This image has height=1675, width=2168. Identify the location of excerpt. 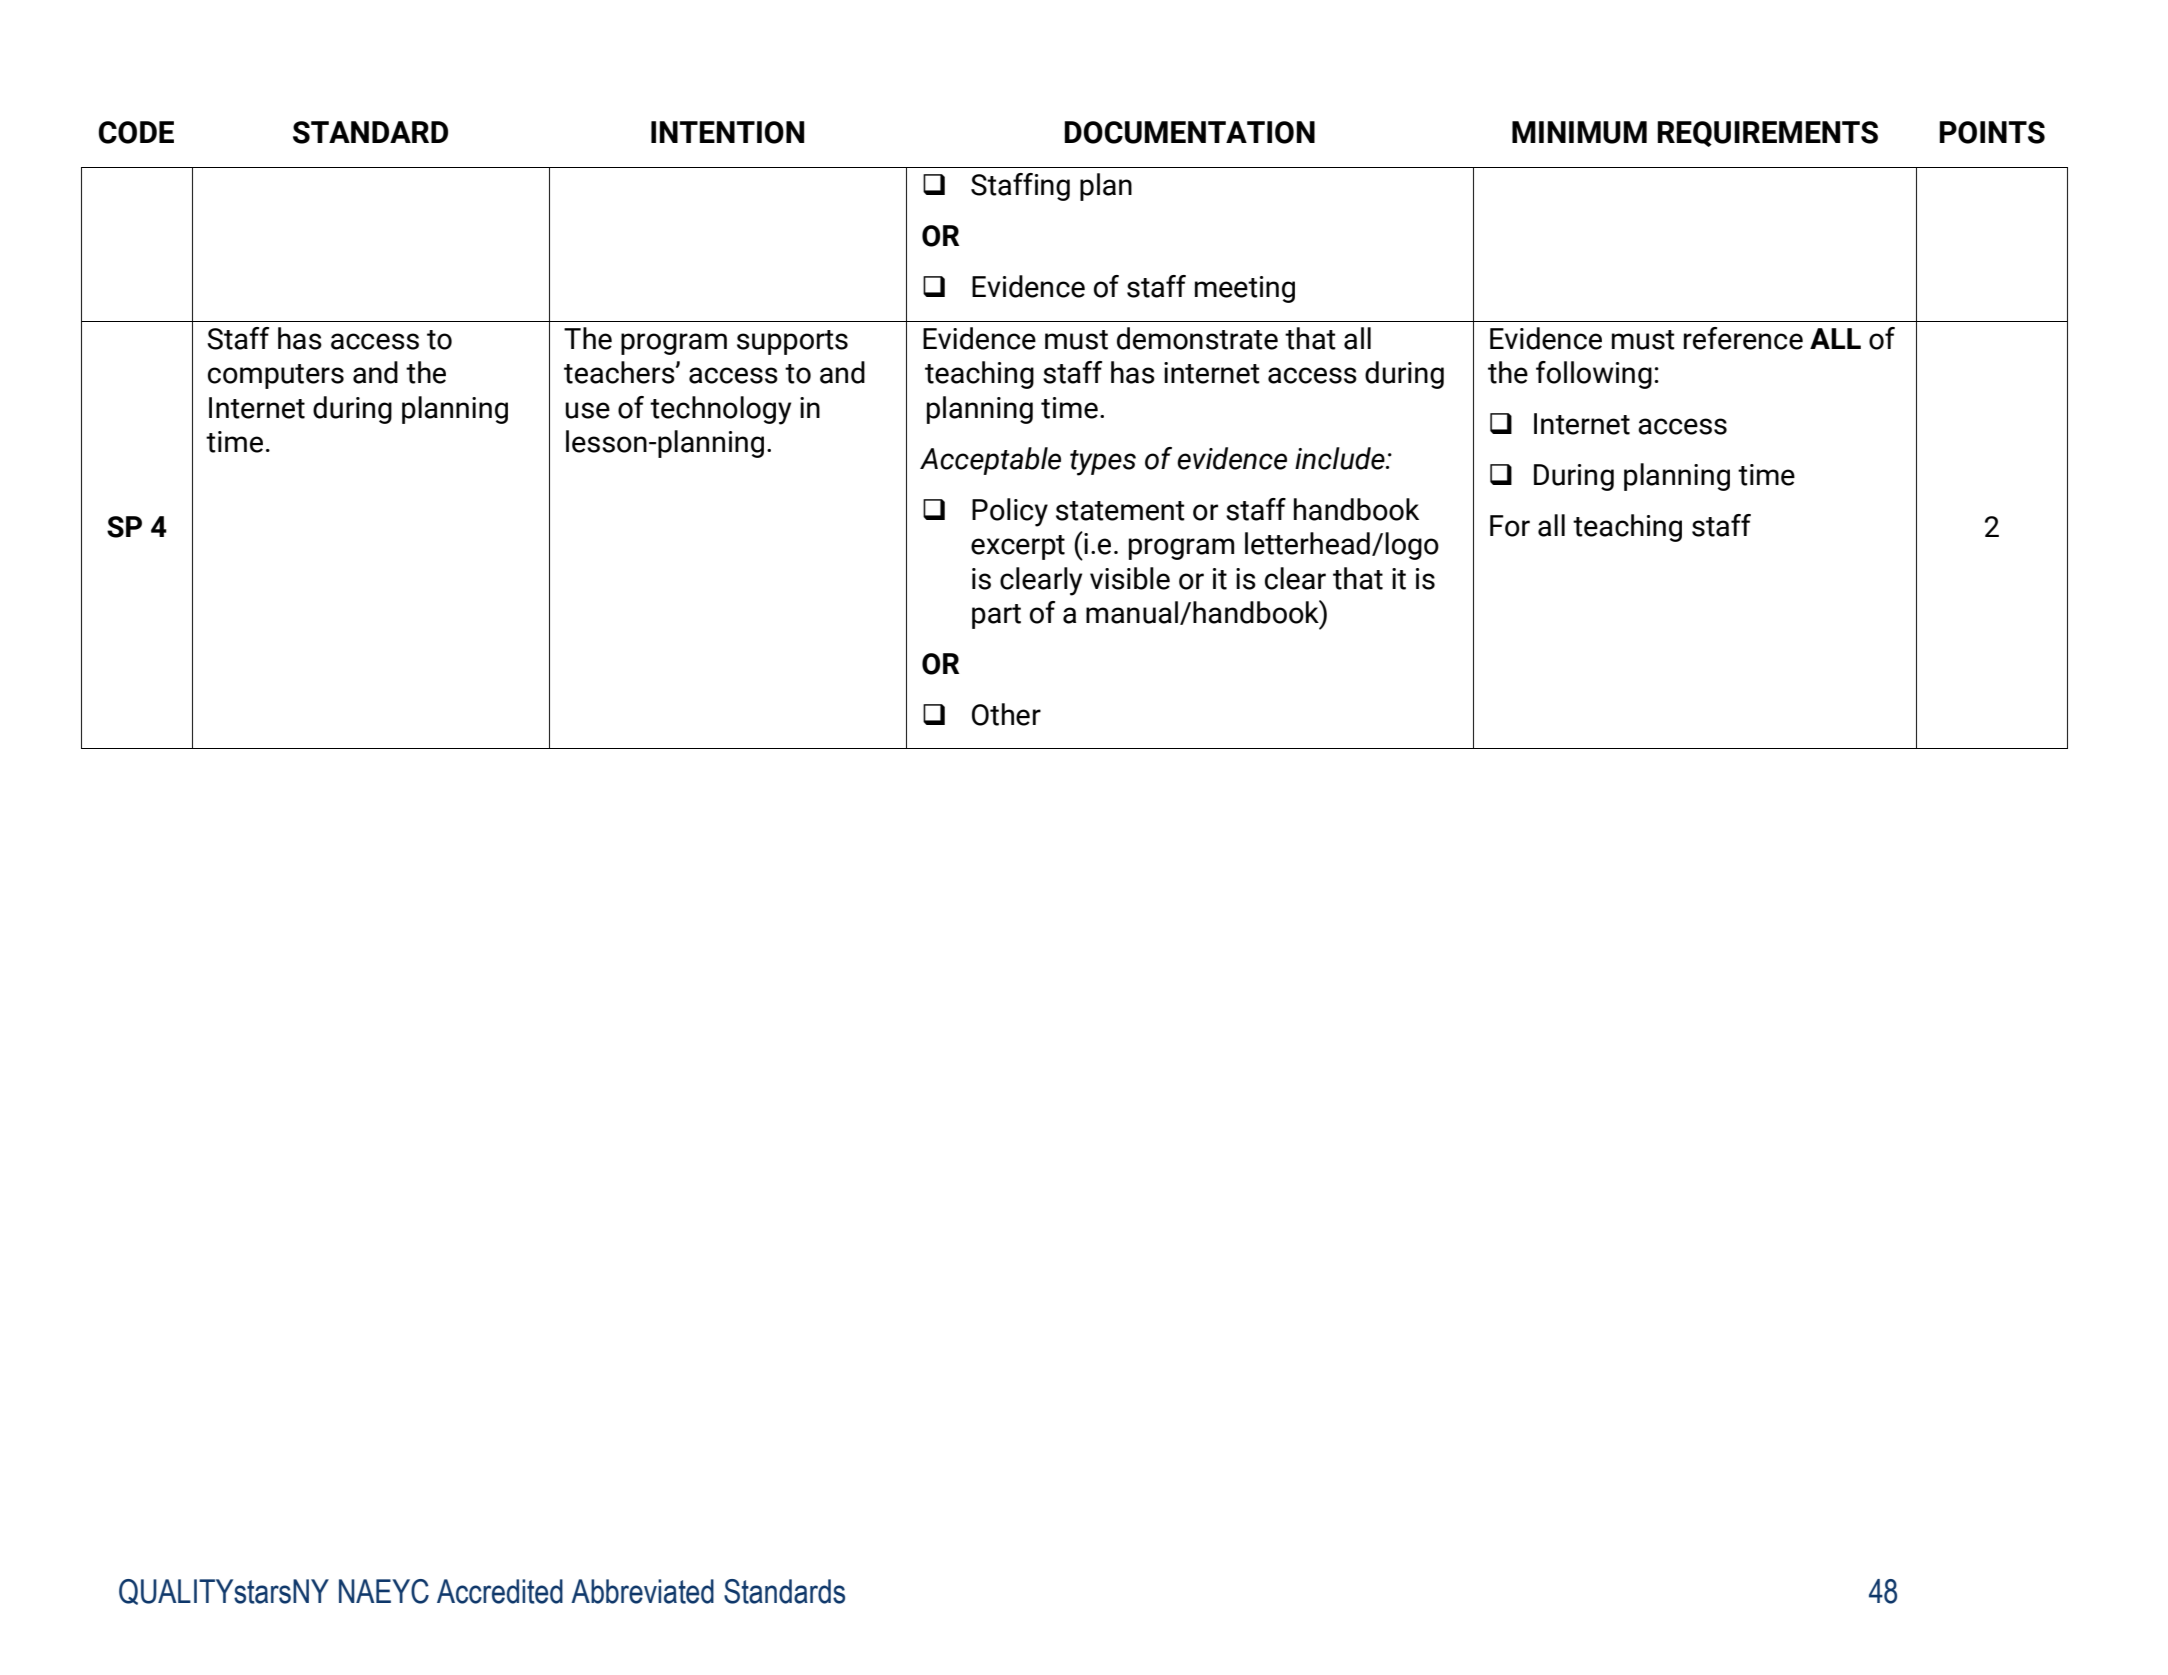
(1018, 547).
